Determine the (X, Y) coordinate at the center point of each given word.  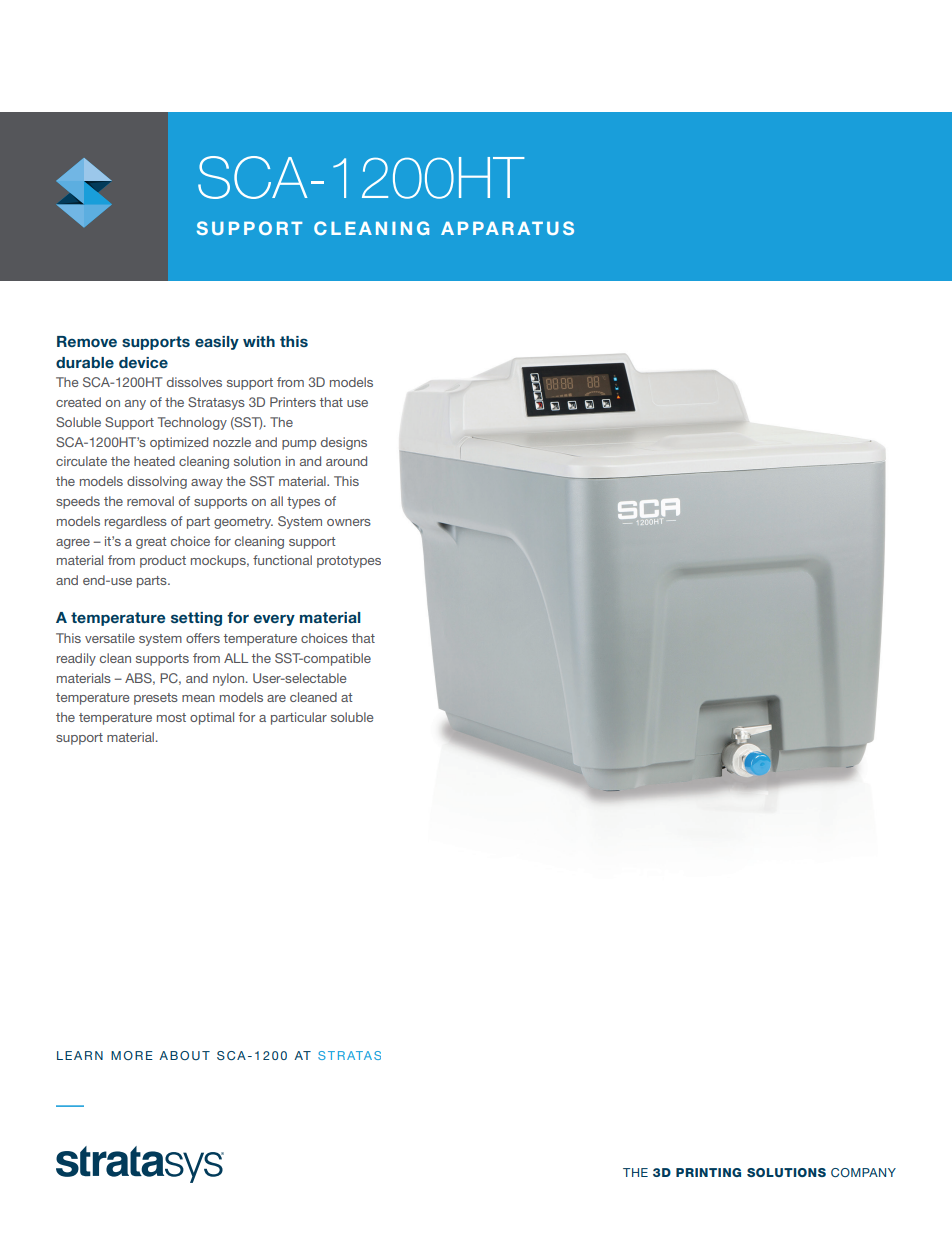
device (143, 362)
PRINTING (708, 1172)
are (276, 698)
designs (344, 443)
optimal (212, 718)
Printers (293, 402)
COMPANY (863, 1172)
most (171, 717)
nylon (230, 679)
